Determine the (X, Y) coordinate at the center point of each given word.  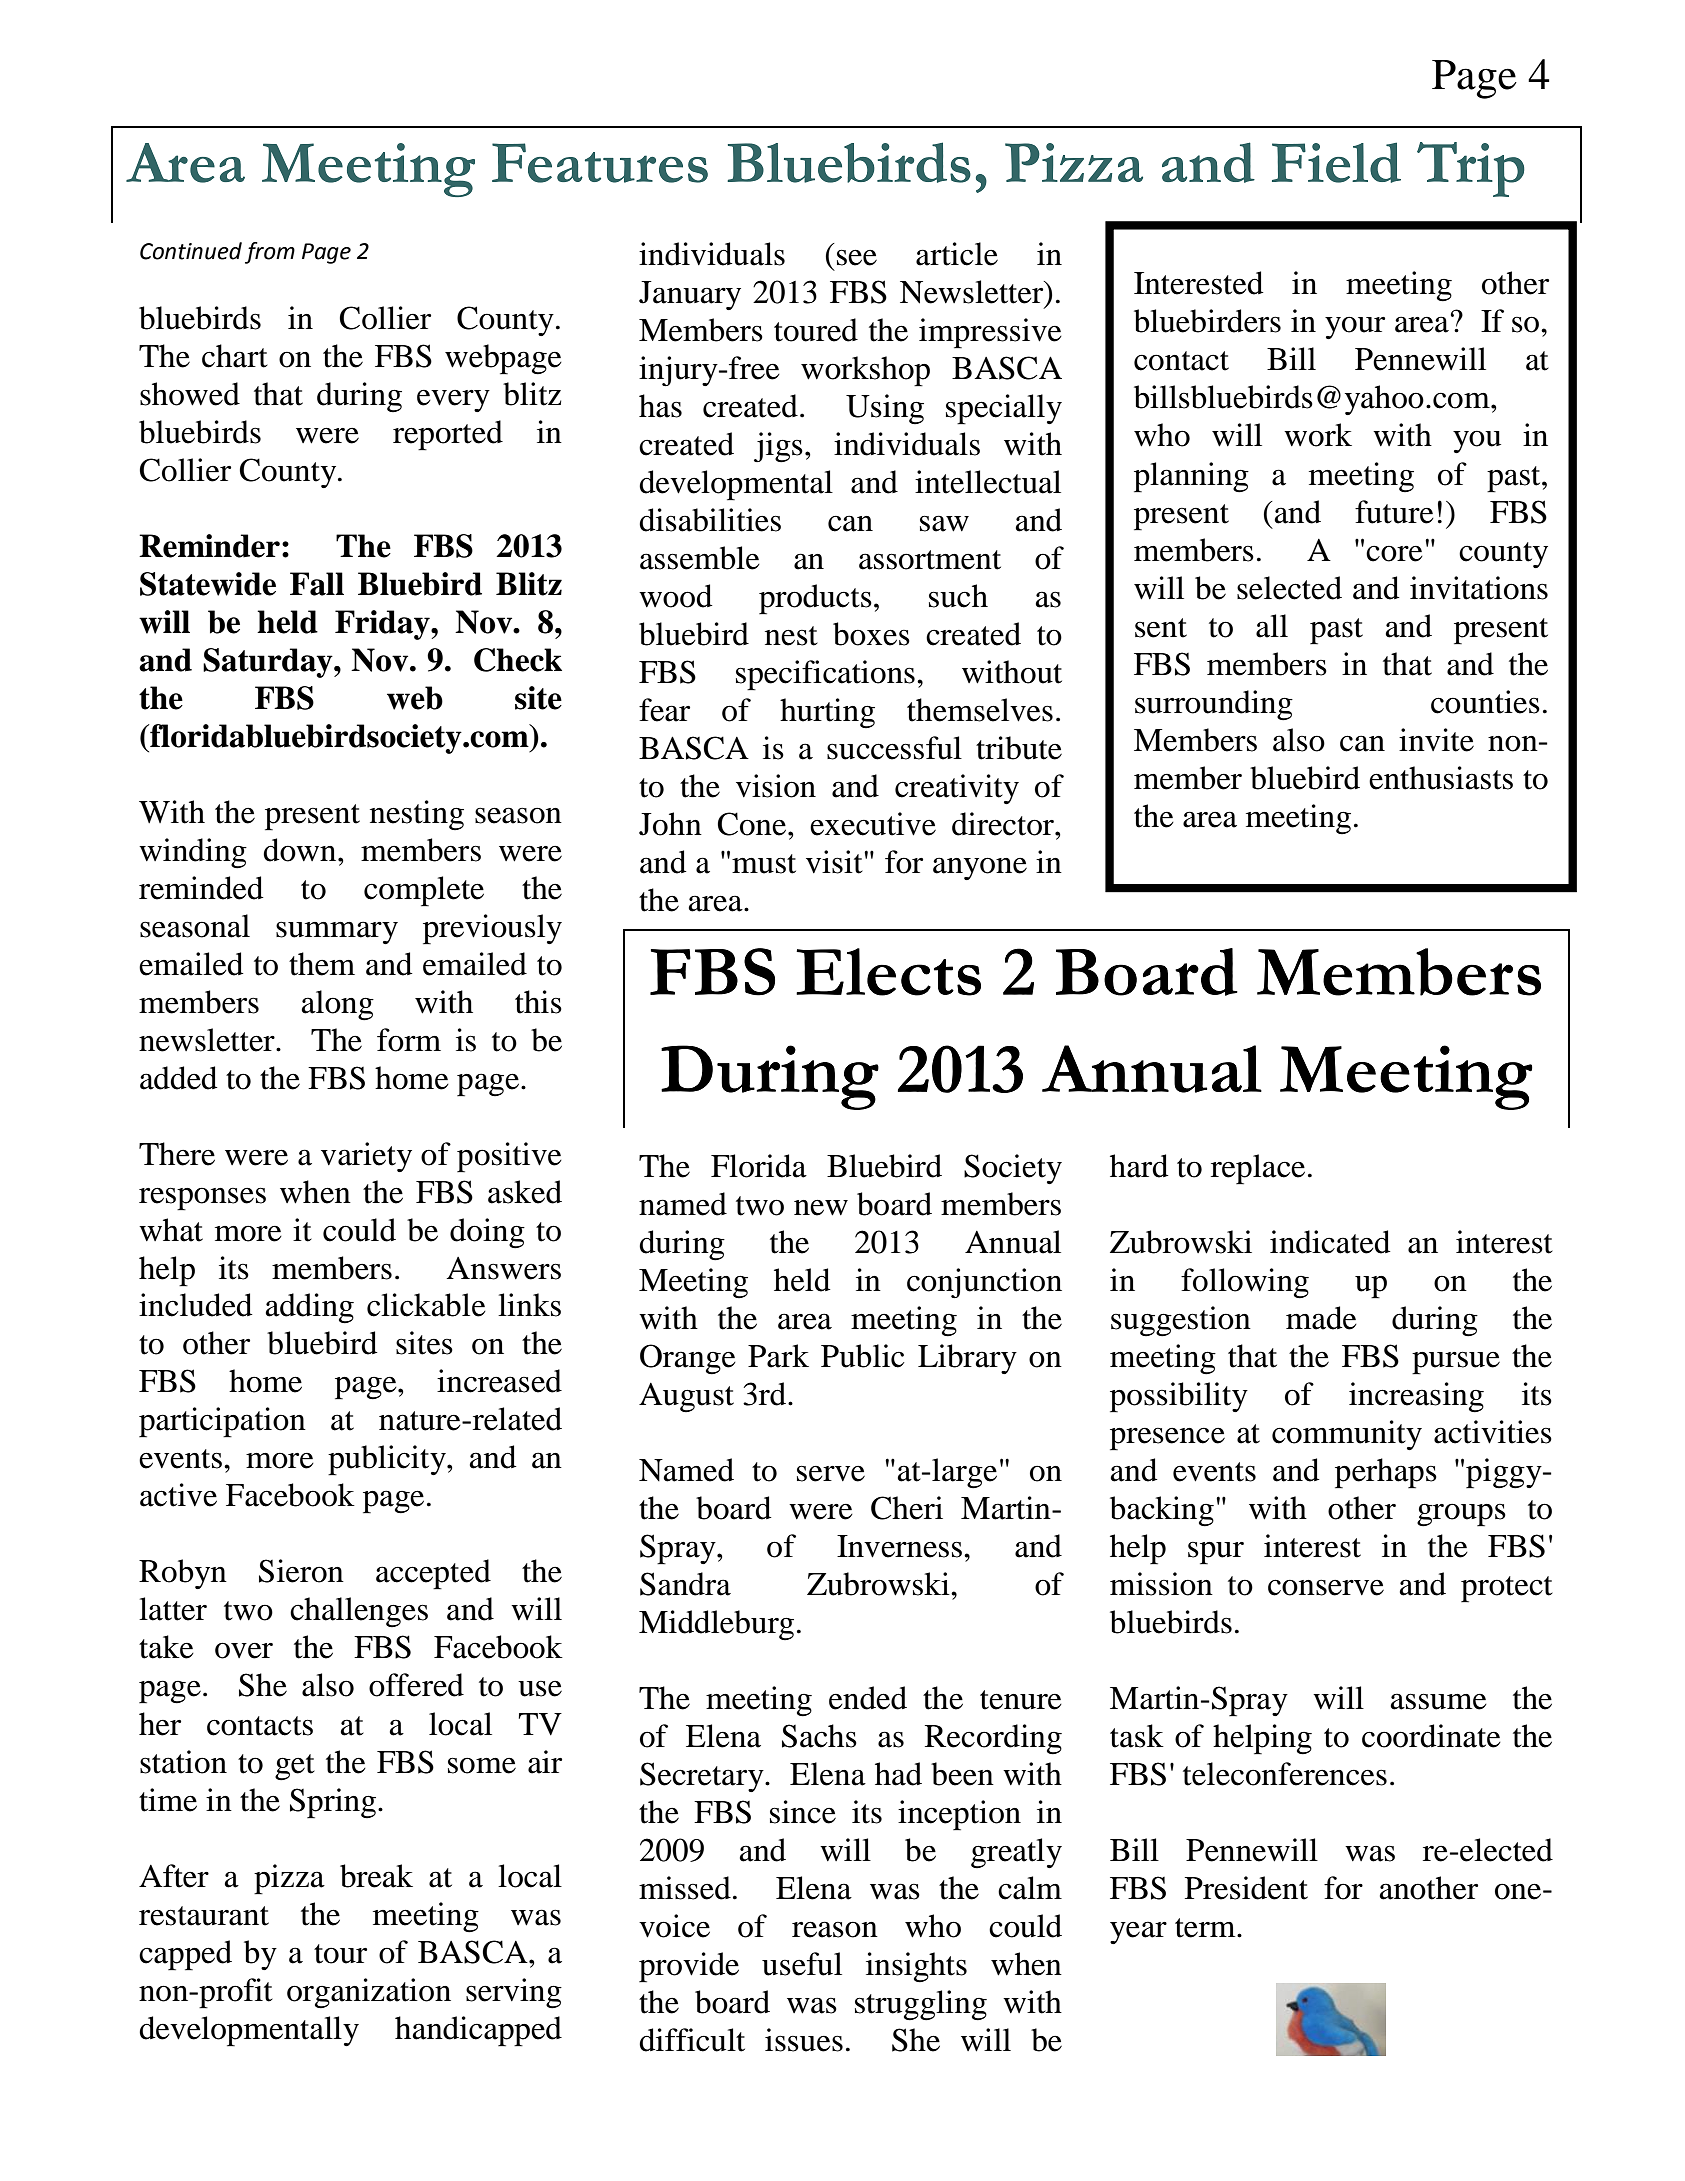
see (857, 257)
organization (369, 1993)
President (1246, 1888)
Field (1336, 162)
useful (802, 1964)
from (270, 253)
